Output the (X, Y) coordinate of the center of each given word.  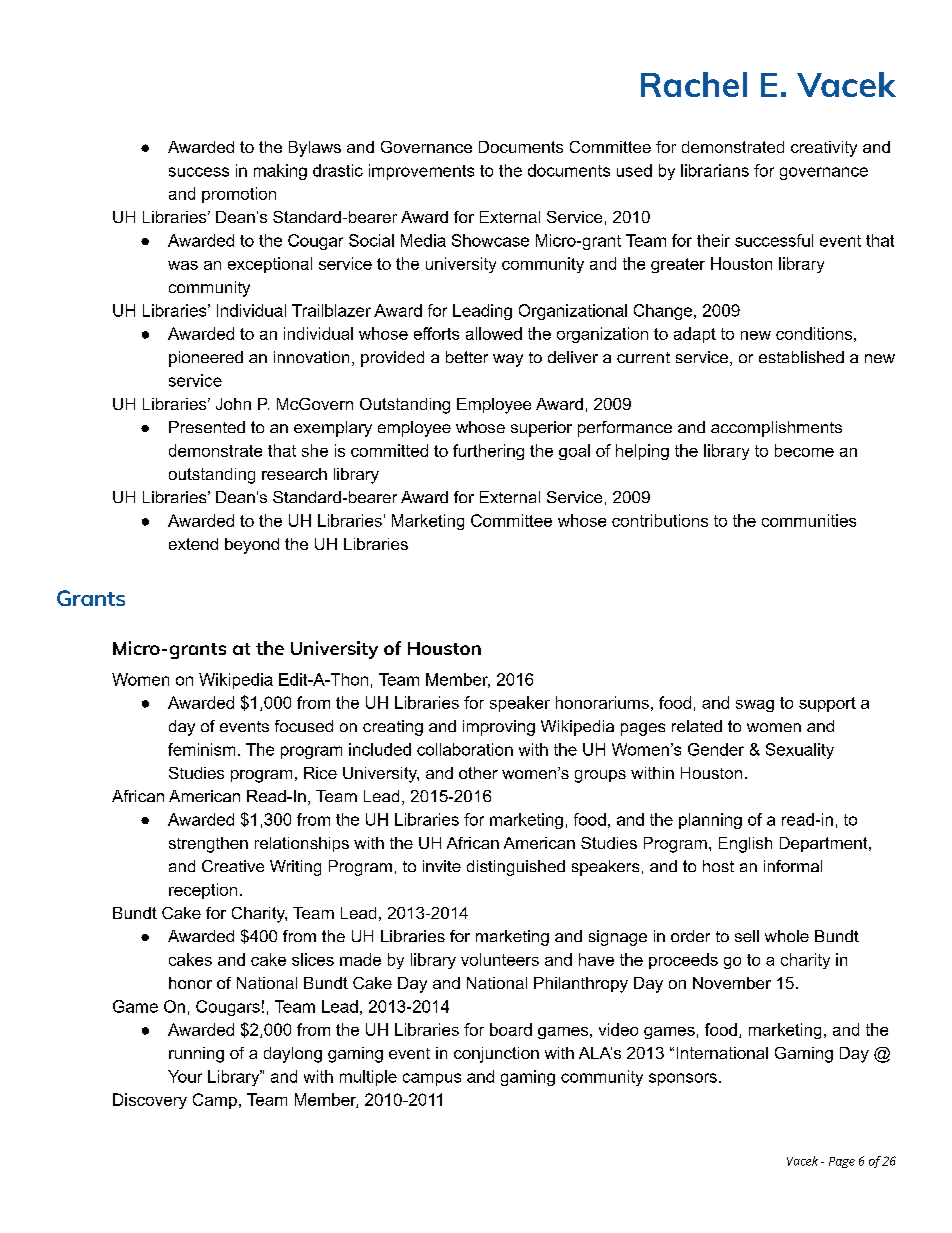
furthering (488, 452)
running (196, 1055)
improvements (421, 172)
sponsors (683, 1079)
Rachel (694, 84)
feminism (201, 749)
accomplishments (776, 429)
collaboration (465, 749)
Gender (716, 749)
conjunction (496, 1055)
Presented (207, 427)
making (280, 172)
